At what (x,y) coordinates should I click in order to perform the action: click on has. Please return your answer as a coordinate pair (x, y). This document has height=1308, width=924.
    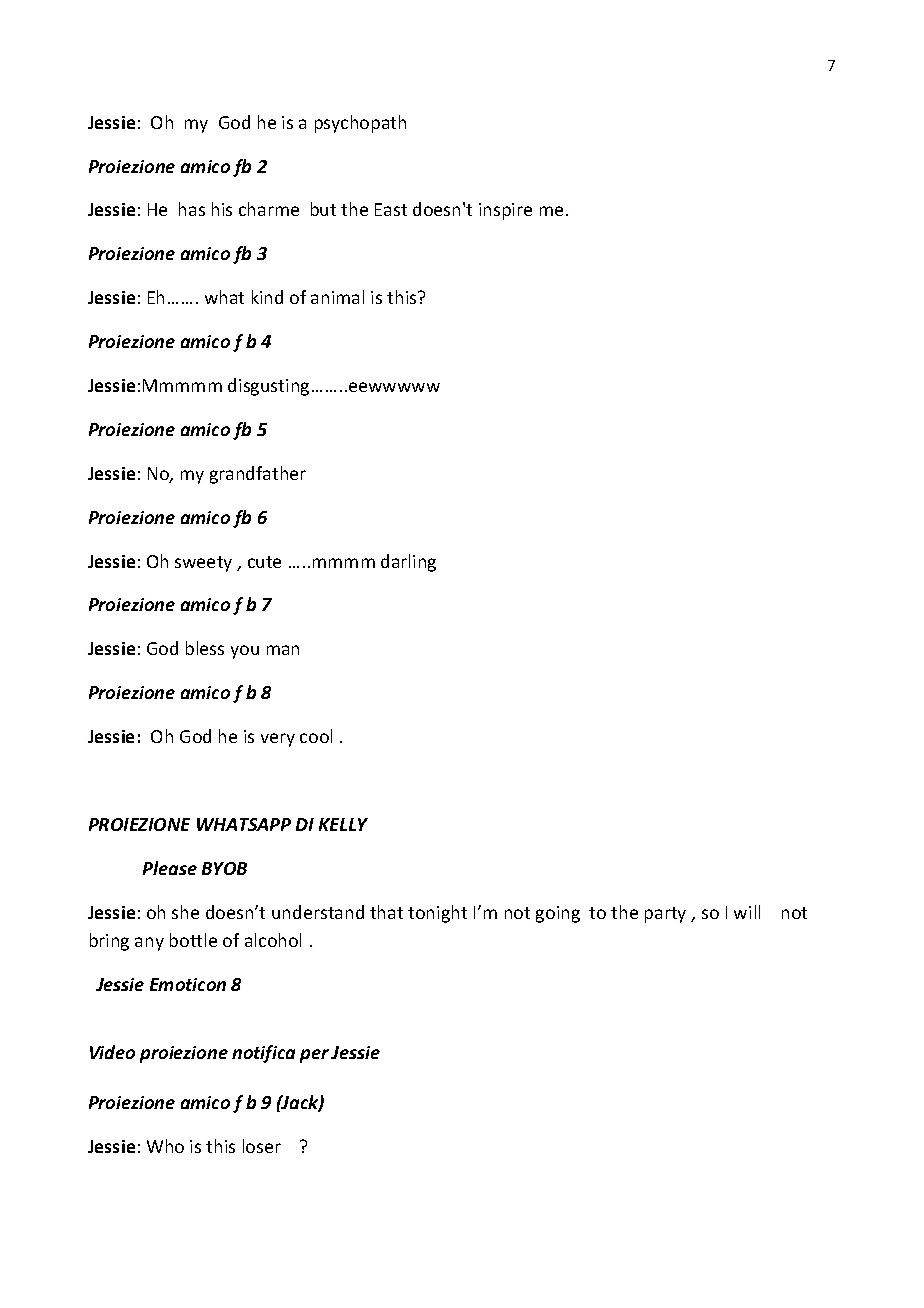
    Looking at the image, I should click on (192, 209).
